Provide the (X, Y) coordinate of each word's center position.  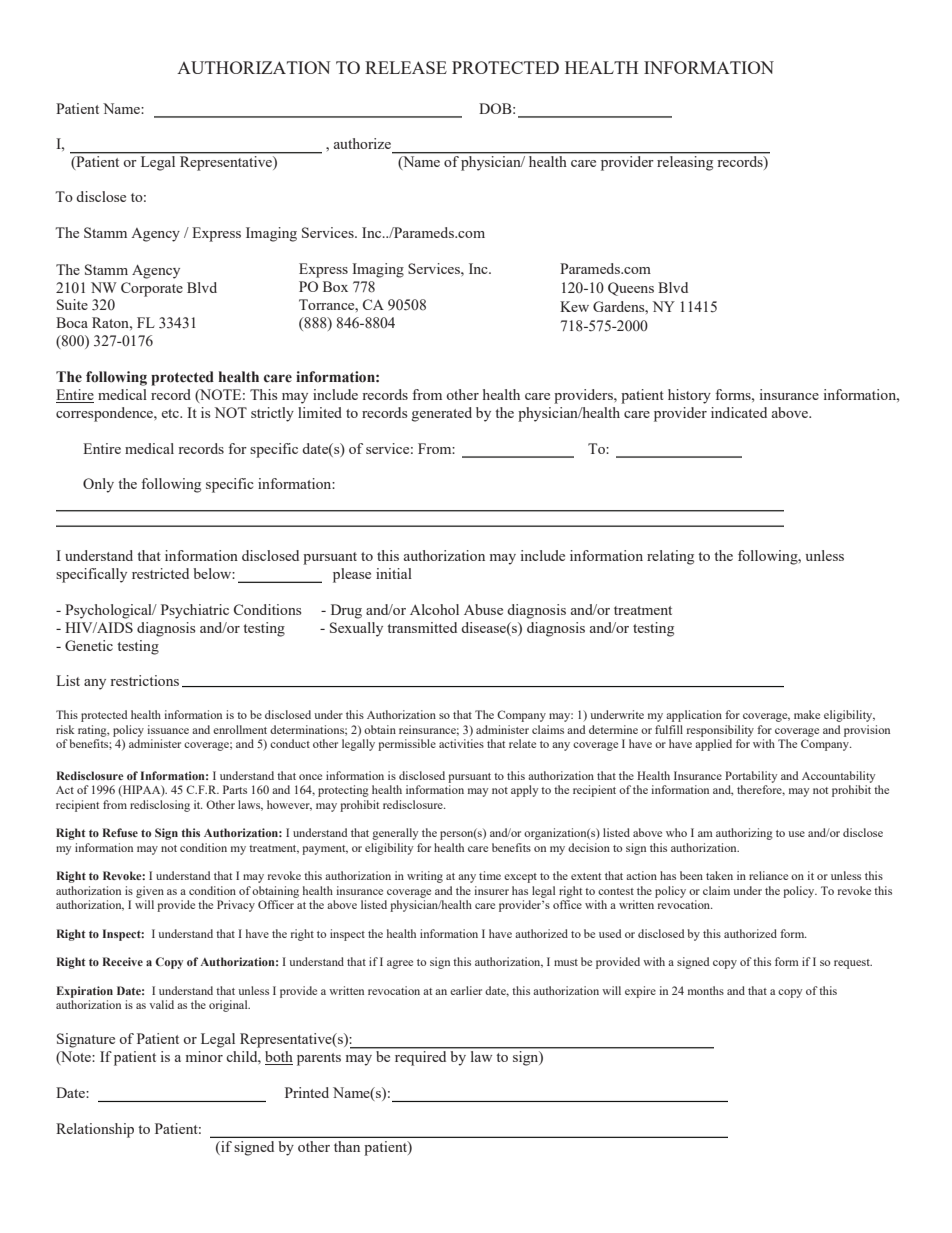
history (689, 396)
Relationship (95, 1130)
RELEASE (406, 67)
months (706, 990)
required (420, 1058)
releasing (685, 163)
